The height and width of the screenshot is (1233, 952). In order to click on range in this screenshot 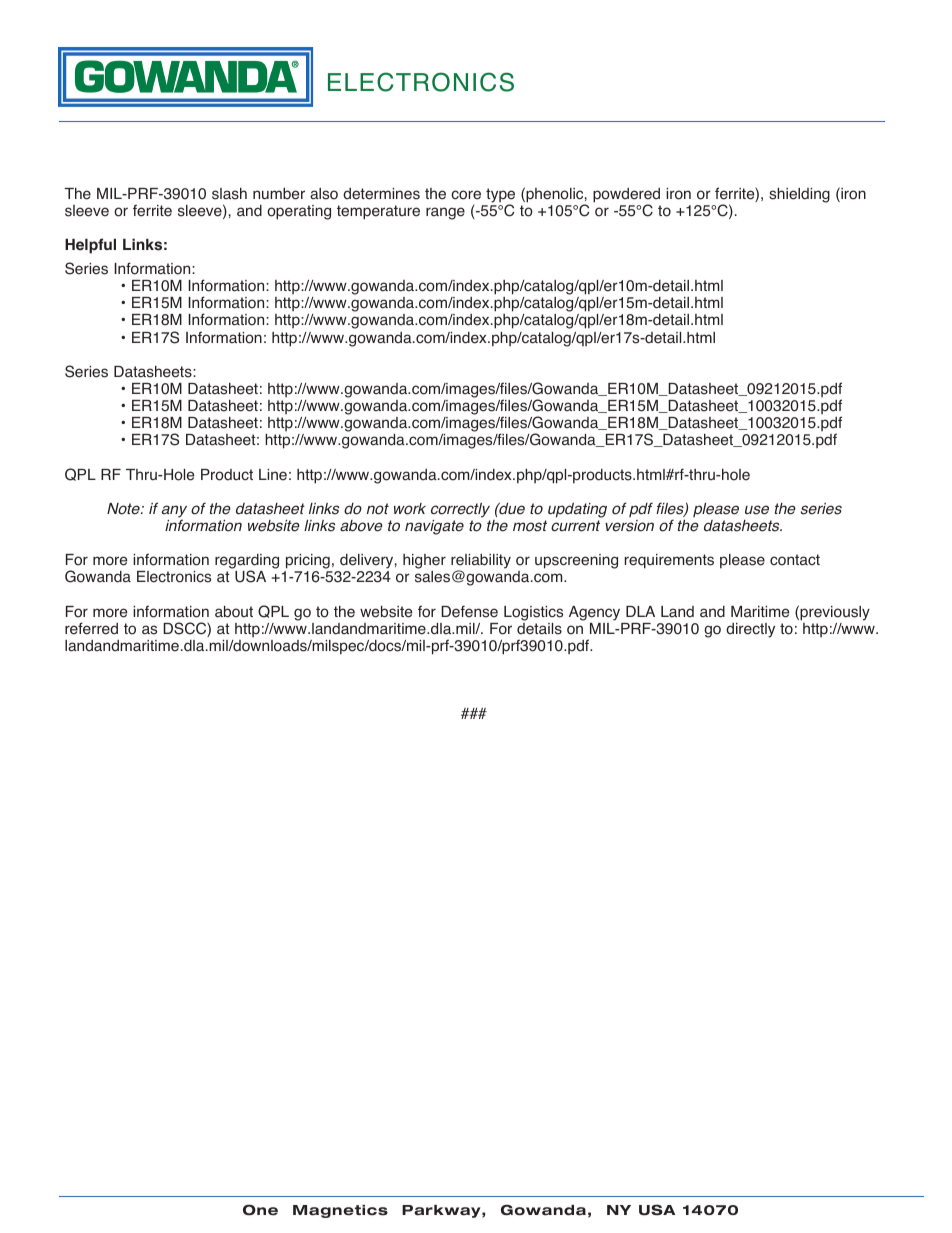, I will do `click(445, 213)`.
